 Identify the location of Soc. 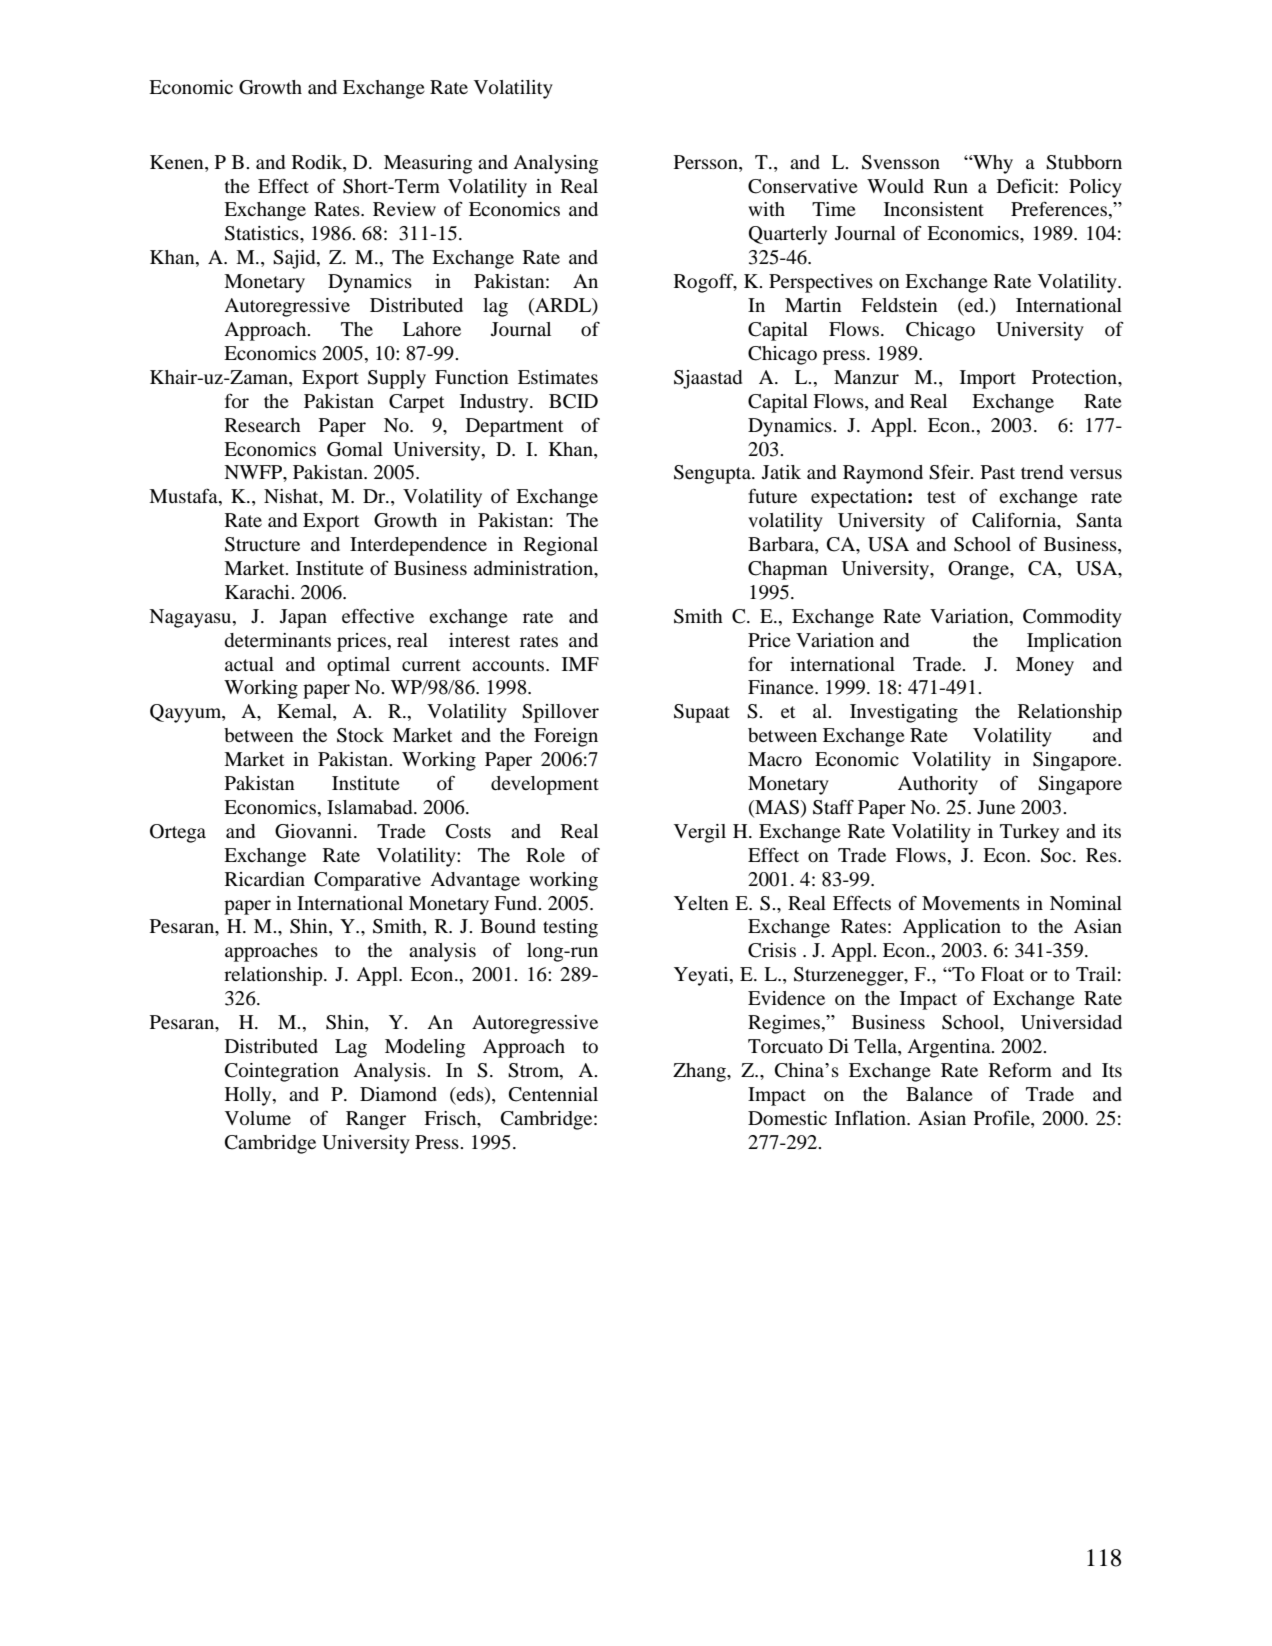
(1057, 855).
